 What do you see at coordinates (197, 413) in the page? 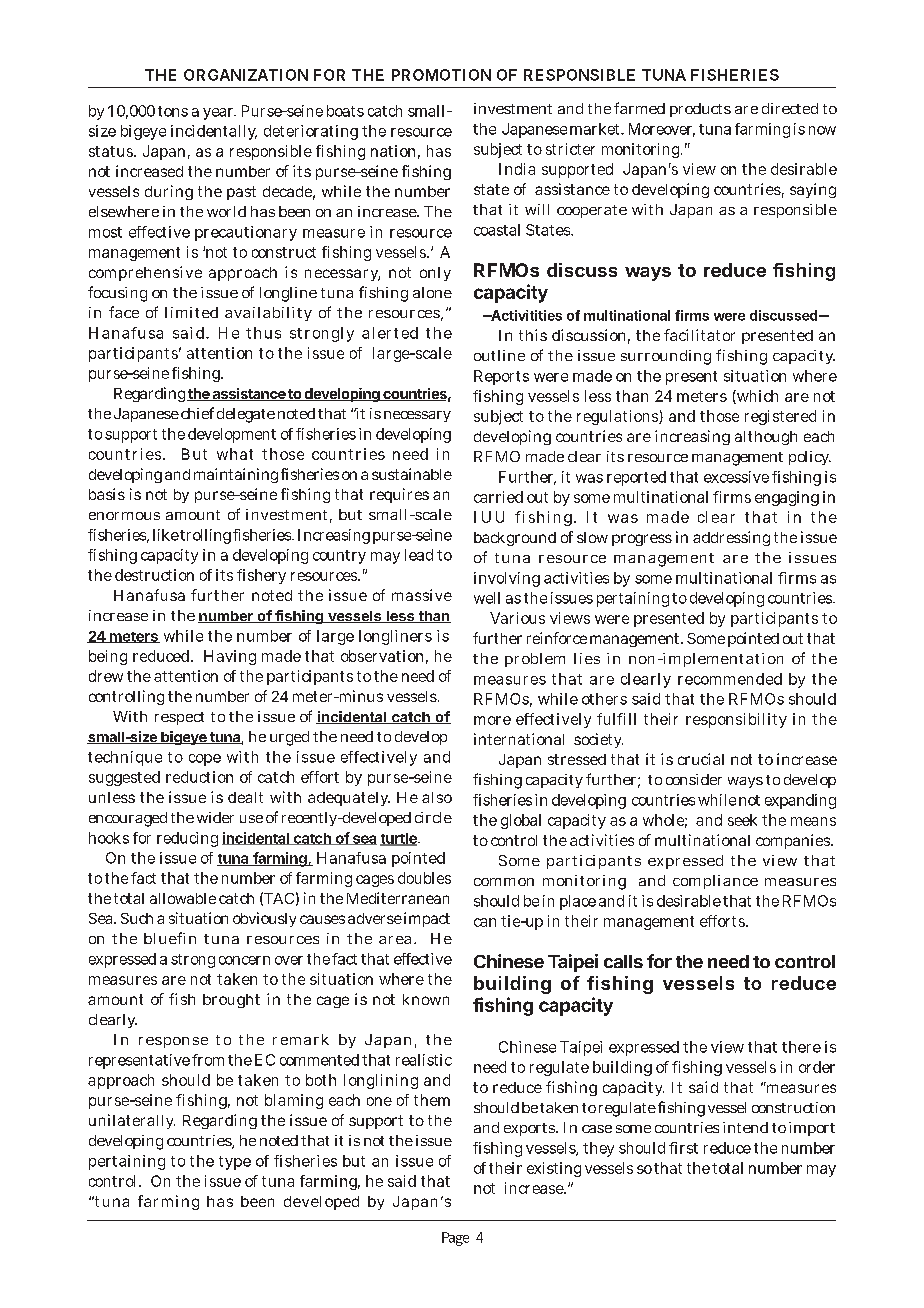
I see `chief` at bounding box center [197, 413].
